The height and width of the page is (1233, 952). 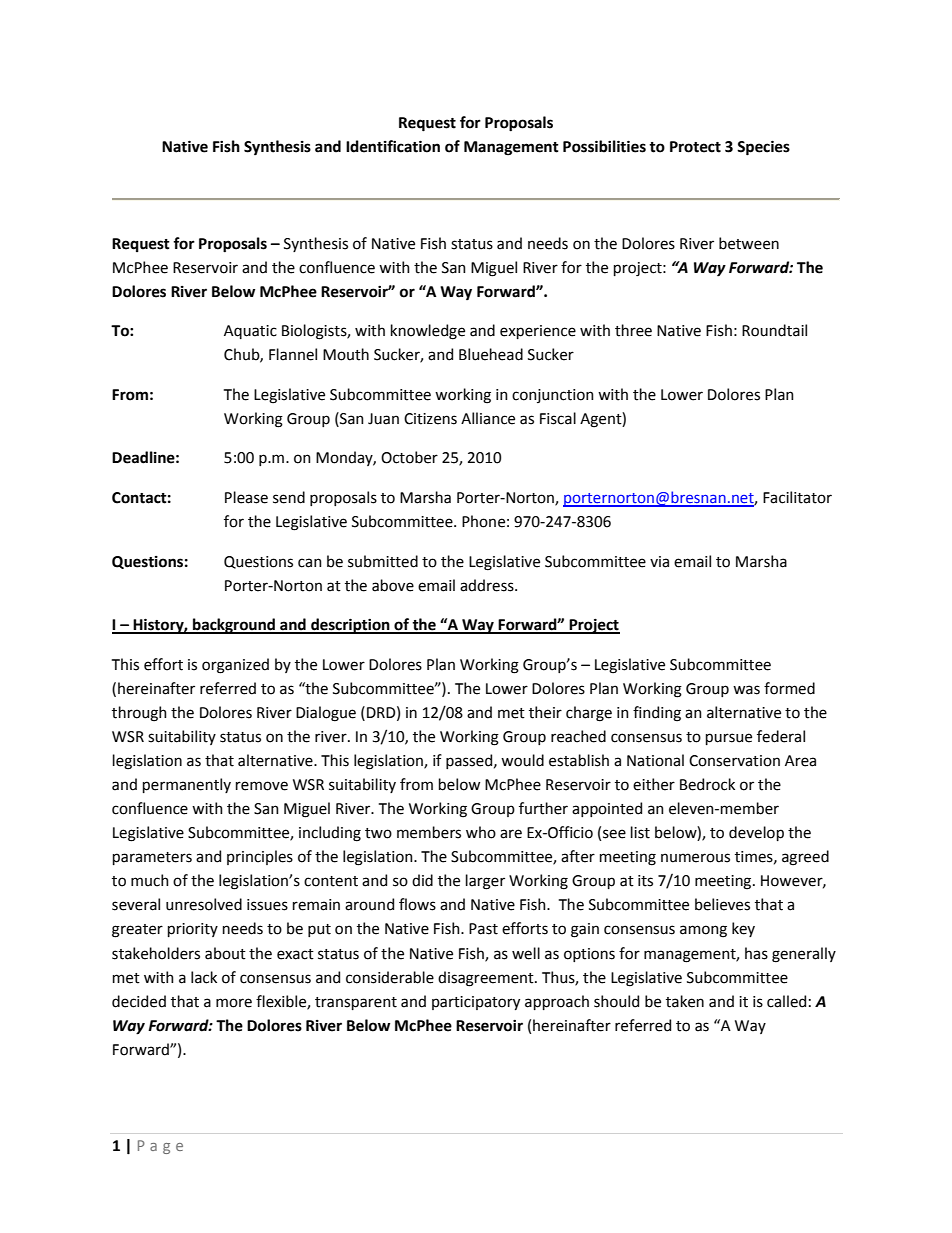 What do you see at coordinates (246, 497) in the page?
I see `Please` at bounding box center [246, 497].
